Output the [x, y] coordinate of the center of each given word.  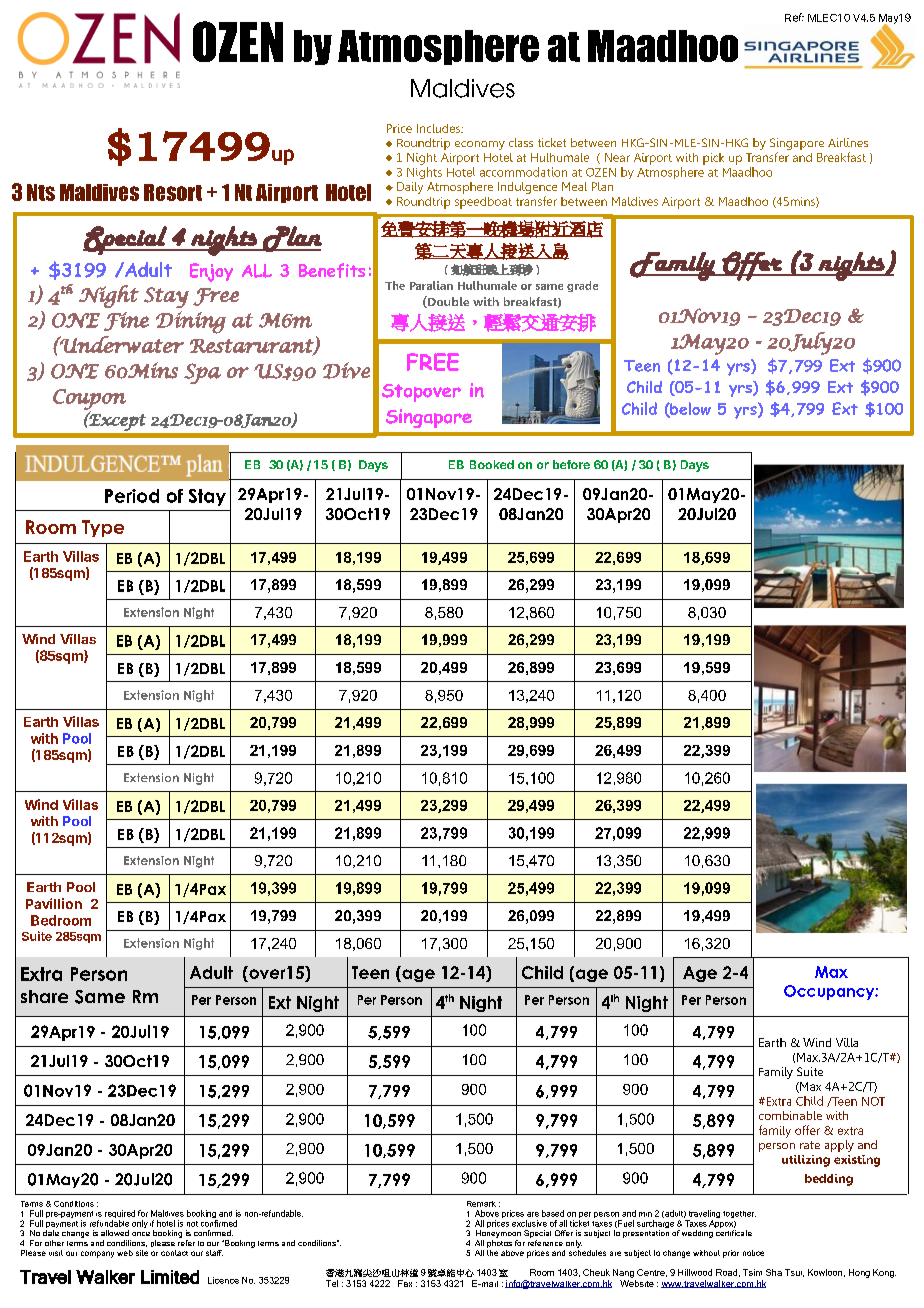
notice [753, 1253]
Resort [173, 192]
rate [810, 1145]
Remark [481, 1204]
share [44, 996]
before [571, 464]
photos [499, 1244]
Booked [492, 464]
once [141, 1234]
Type [103, 528]
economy [480, 145]
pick [713, 159]
